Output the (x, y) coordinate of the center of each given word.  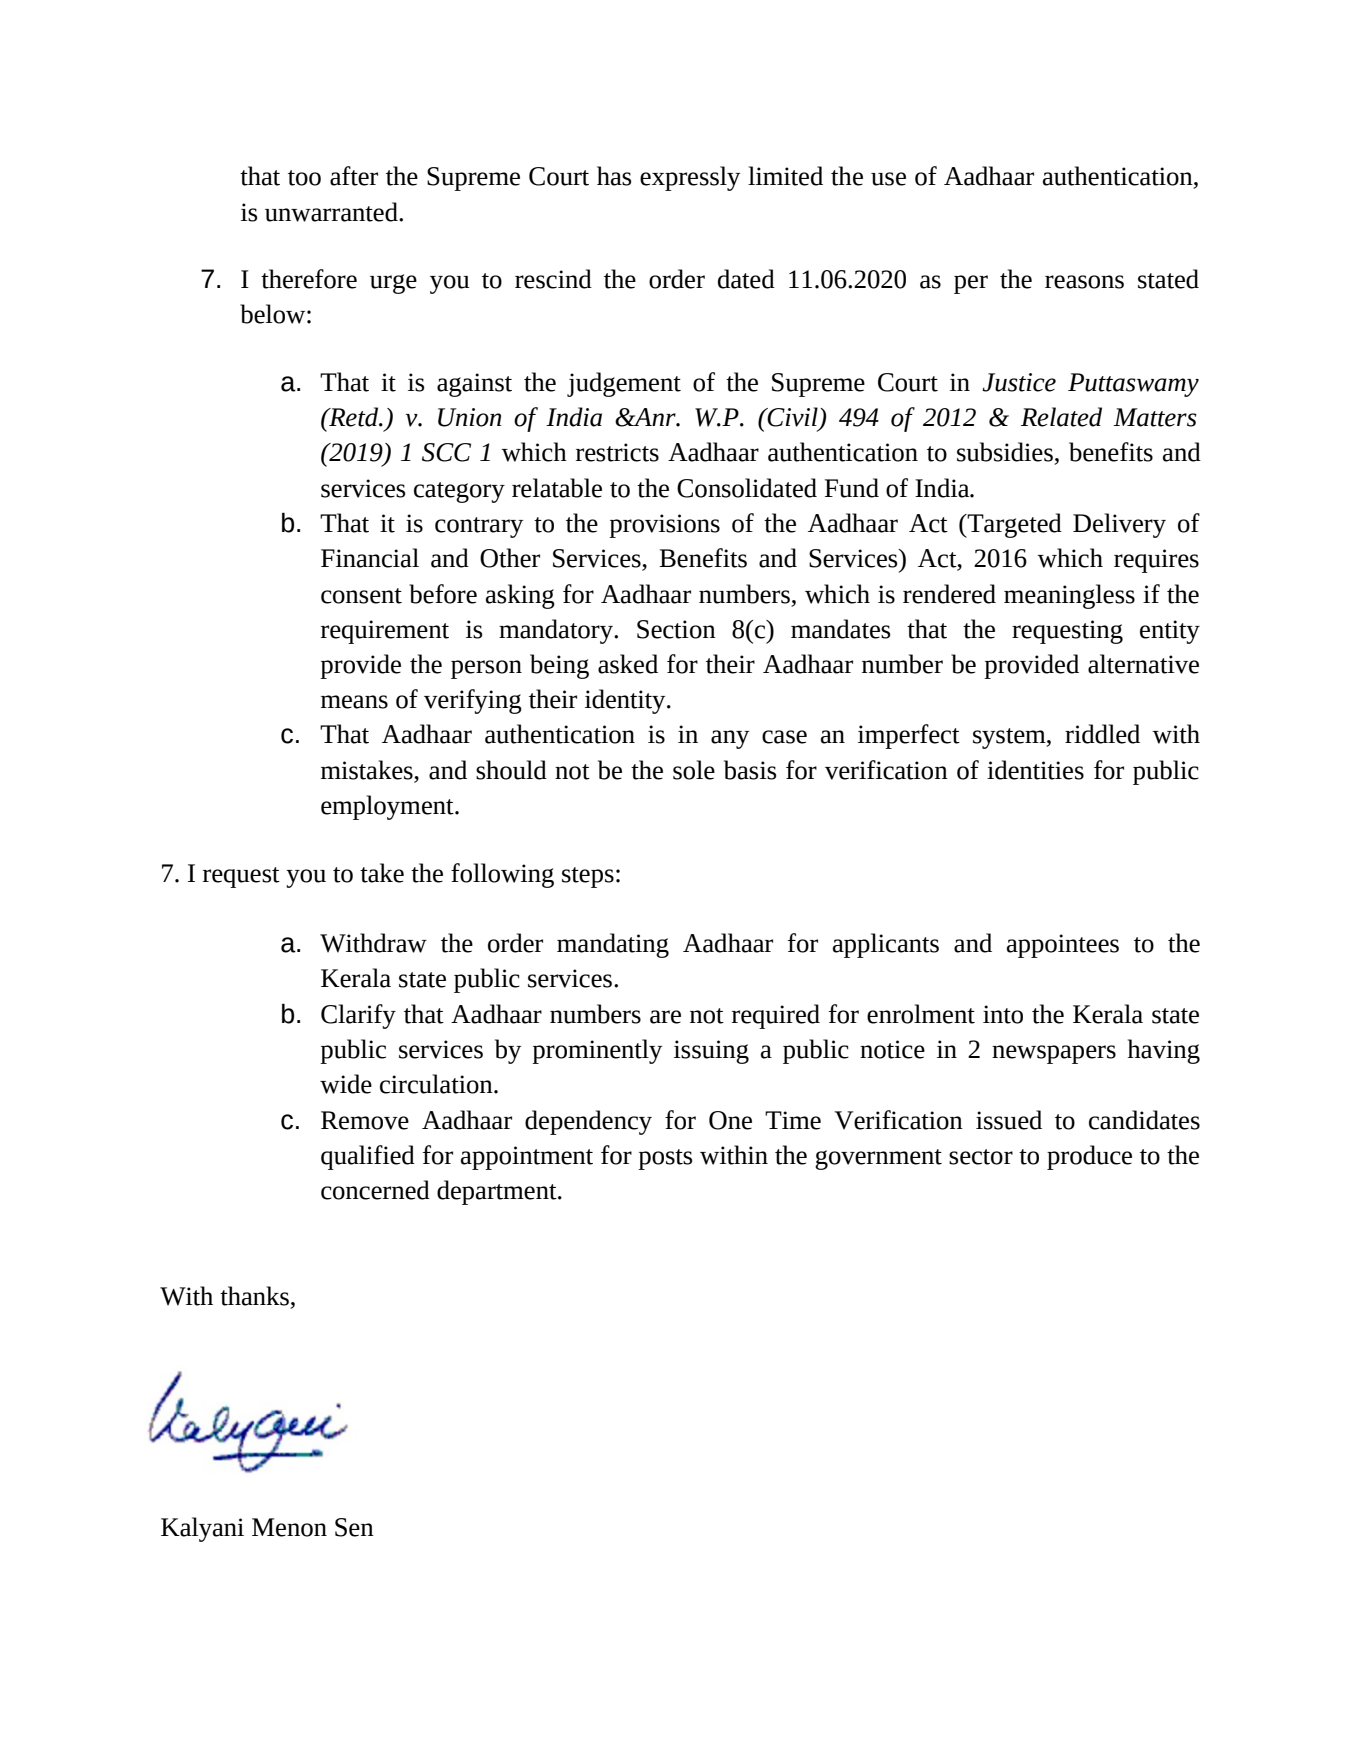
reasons (1084, 282)
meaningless (1069, 596)
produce (1089, 1157)
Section (676, 629)
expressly (690, 178)
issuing (711, 1052)
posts (665, 1159)
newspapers (1054, 1054)
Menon (289, 1527)
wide (346, 1084)
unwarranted (332, 212)
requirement (385, 632)
